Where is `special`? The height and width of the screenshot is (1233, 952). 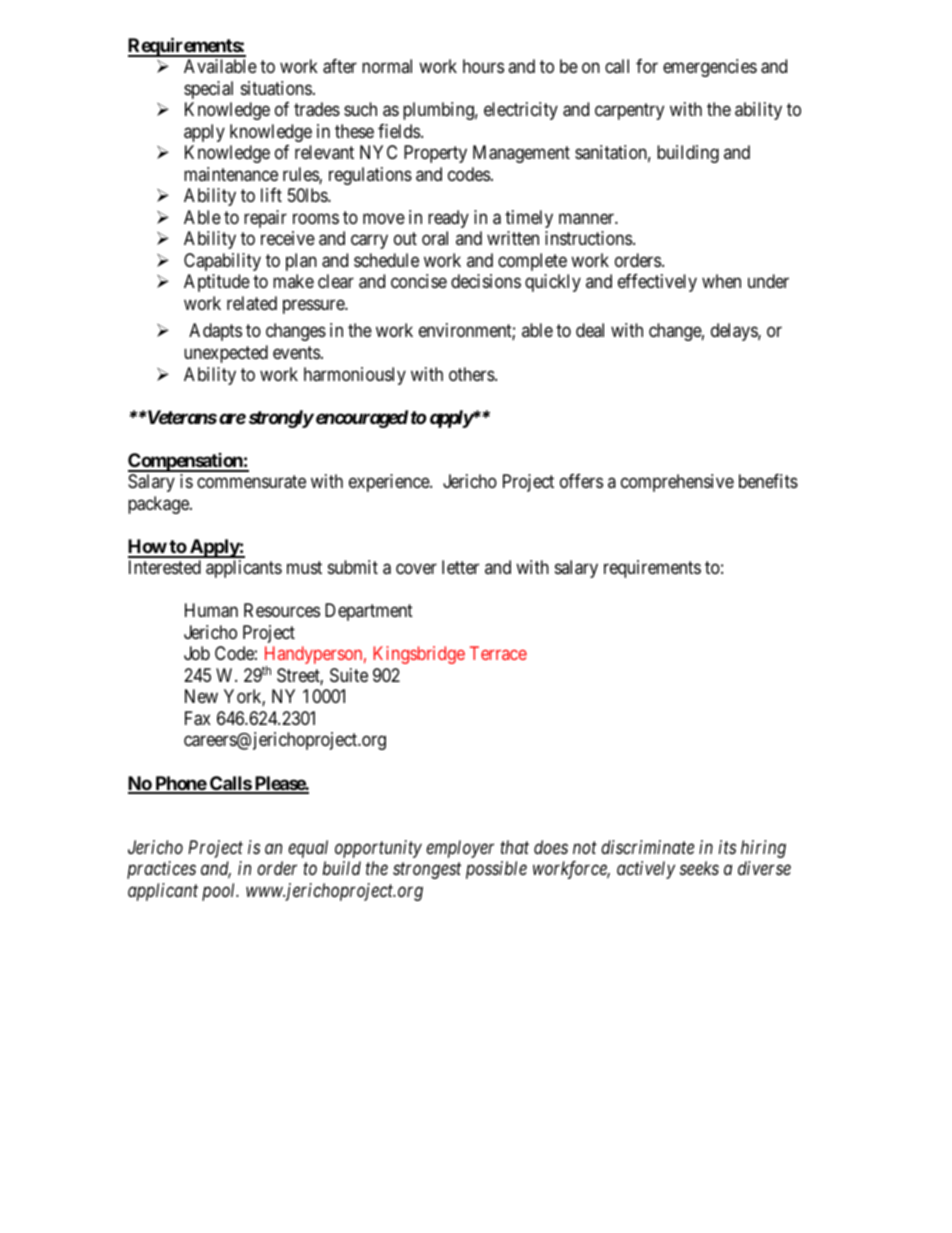
special is located at coordinates (208, 90).
